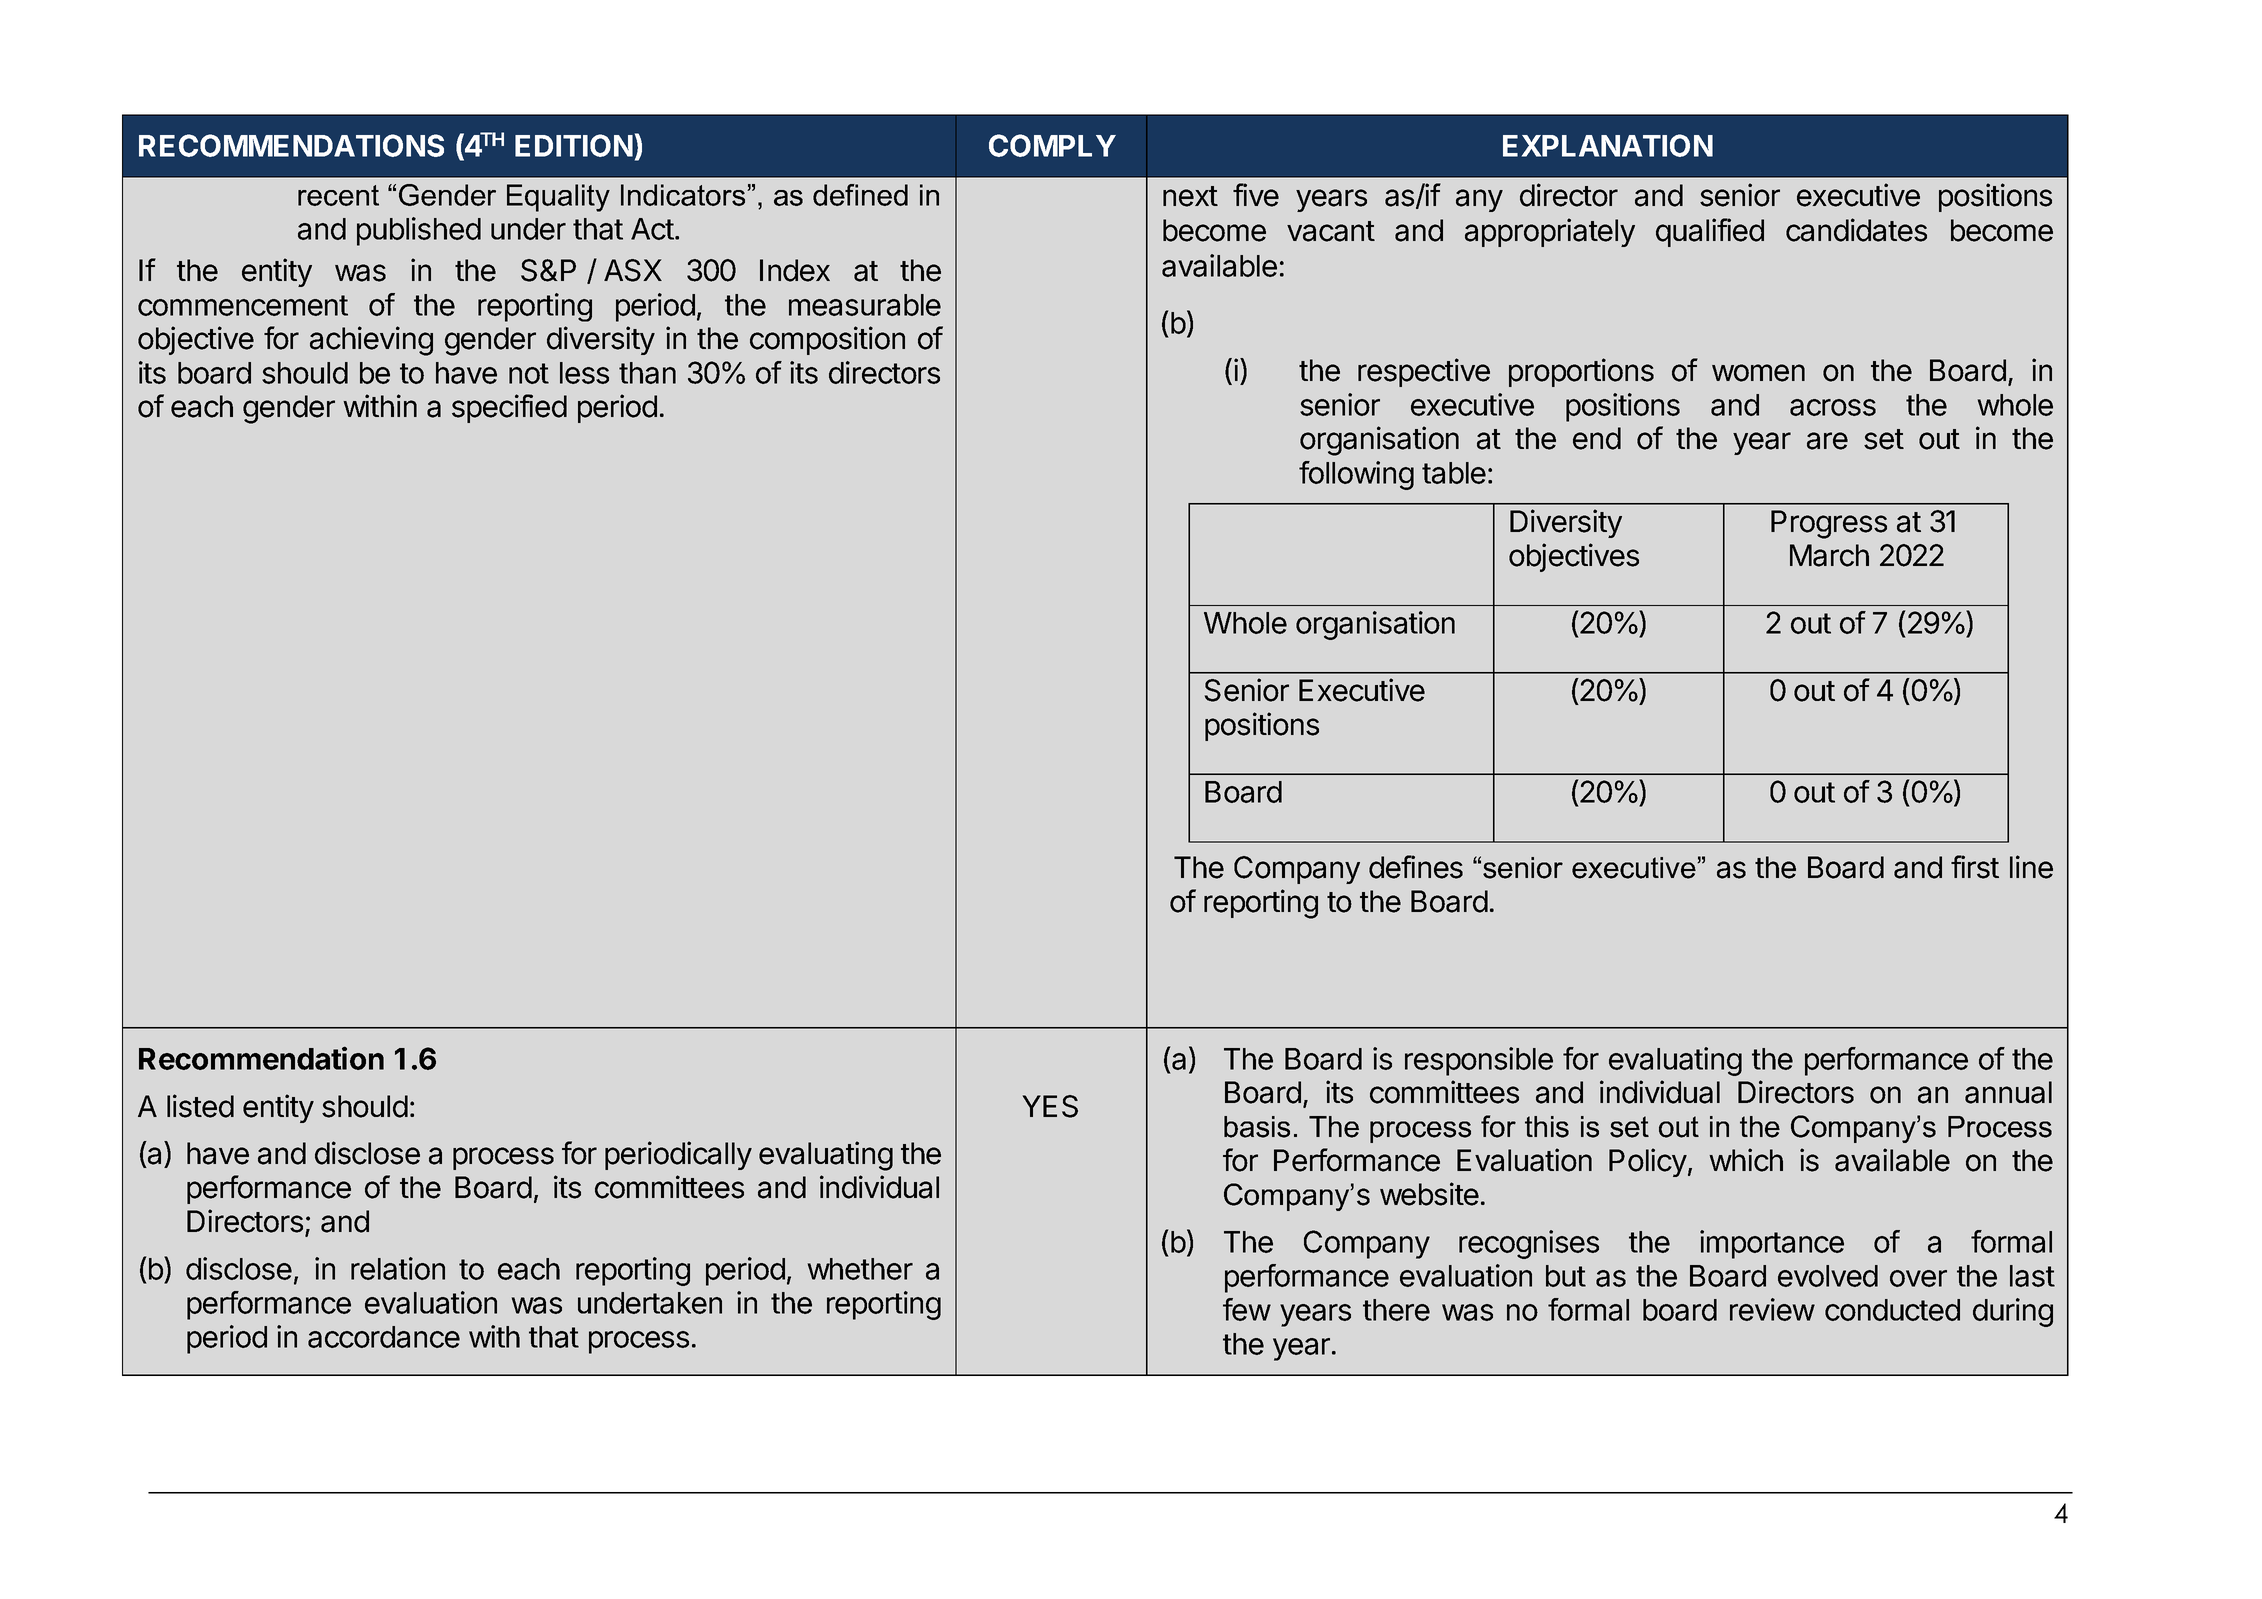  What do you see at coordinates (398, 1268) in the screenshot?
I see `relation` at bounding box center [398, 1268].
